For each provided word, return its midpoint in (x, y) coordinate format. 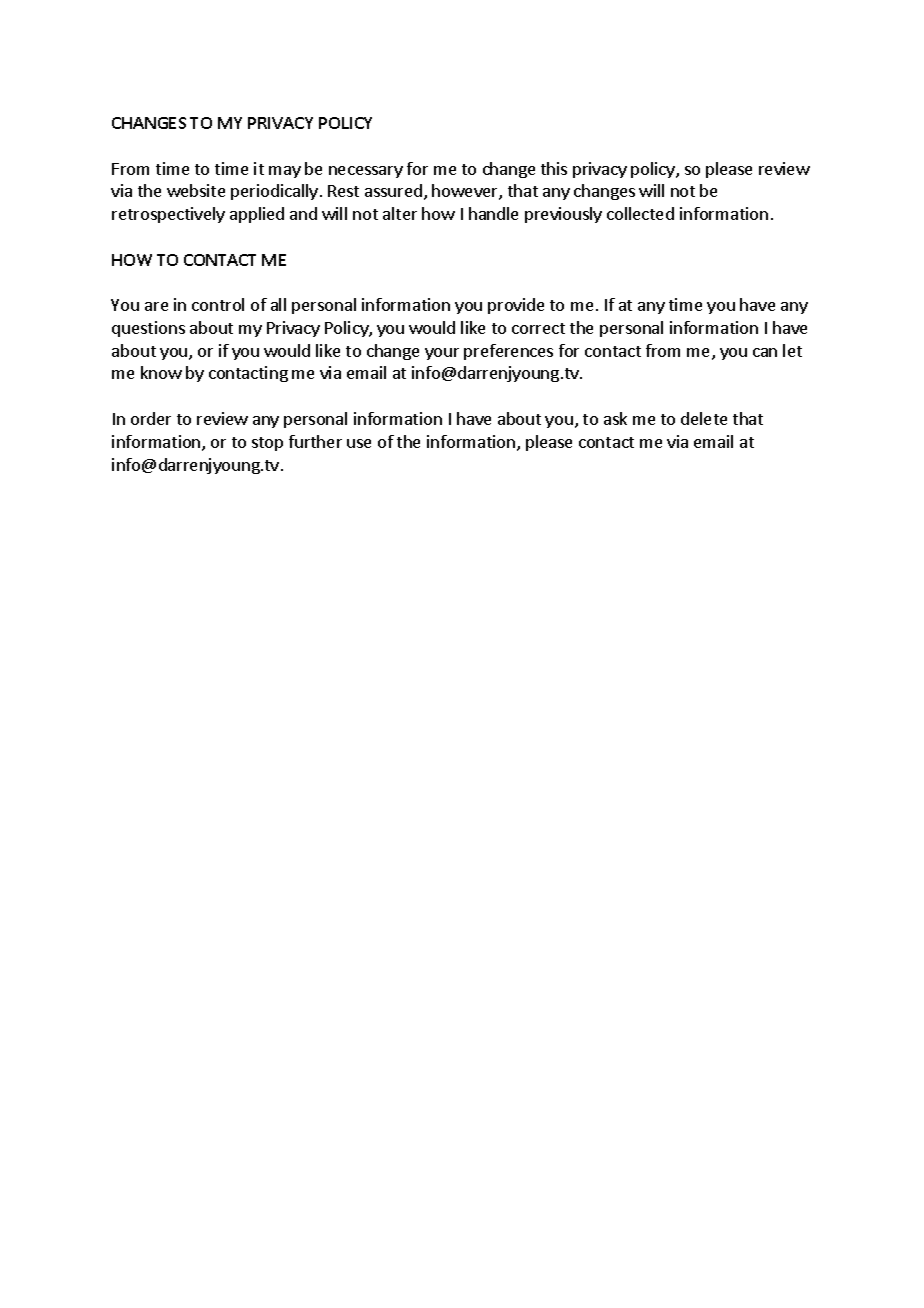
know (161, 372)
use (359, 443)
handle (493, 213)
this (554, 168)
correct (538, 328)
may (285, 172)
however (466, 192)
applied (257, 215)
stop (267, 444)
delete (704, 418)
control (218, 304)
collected (640, 213)
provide (516, 306)
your (442, 354)
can (765, 352)
